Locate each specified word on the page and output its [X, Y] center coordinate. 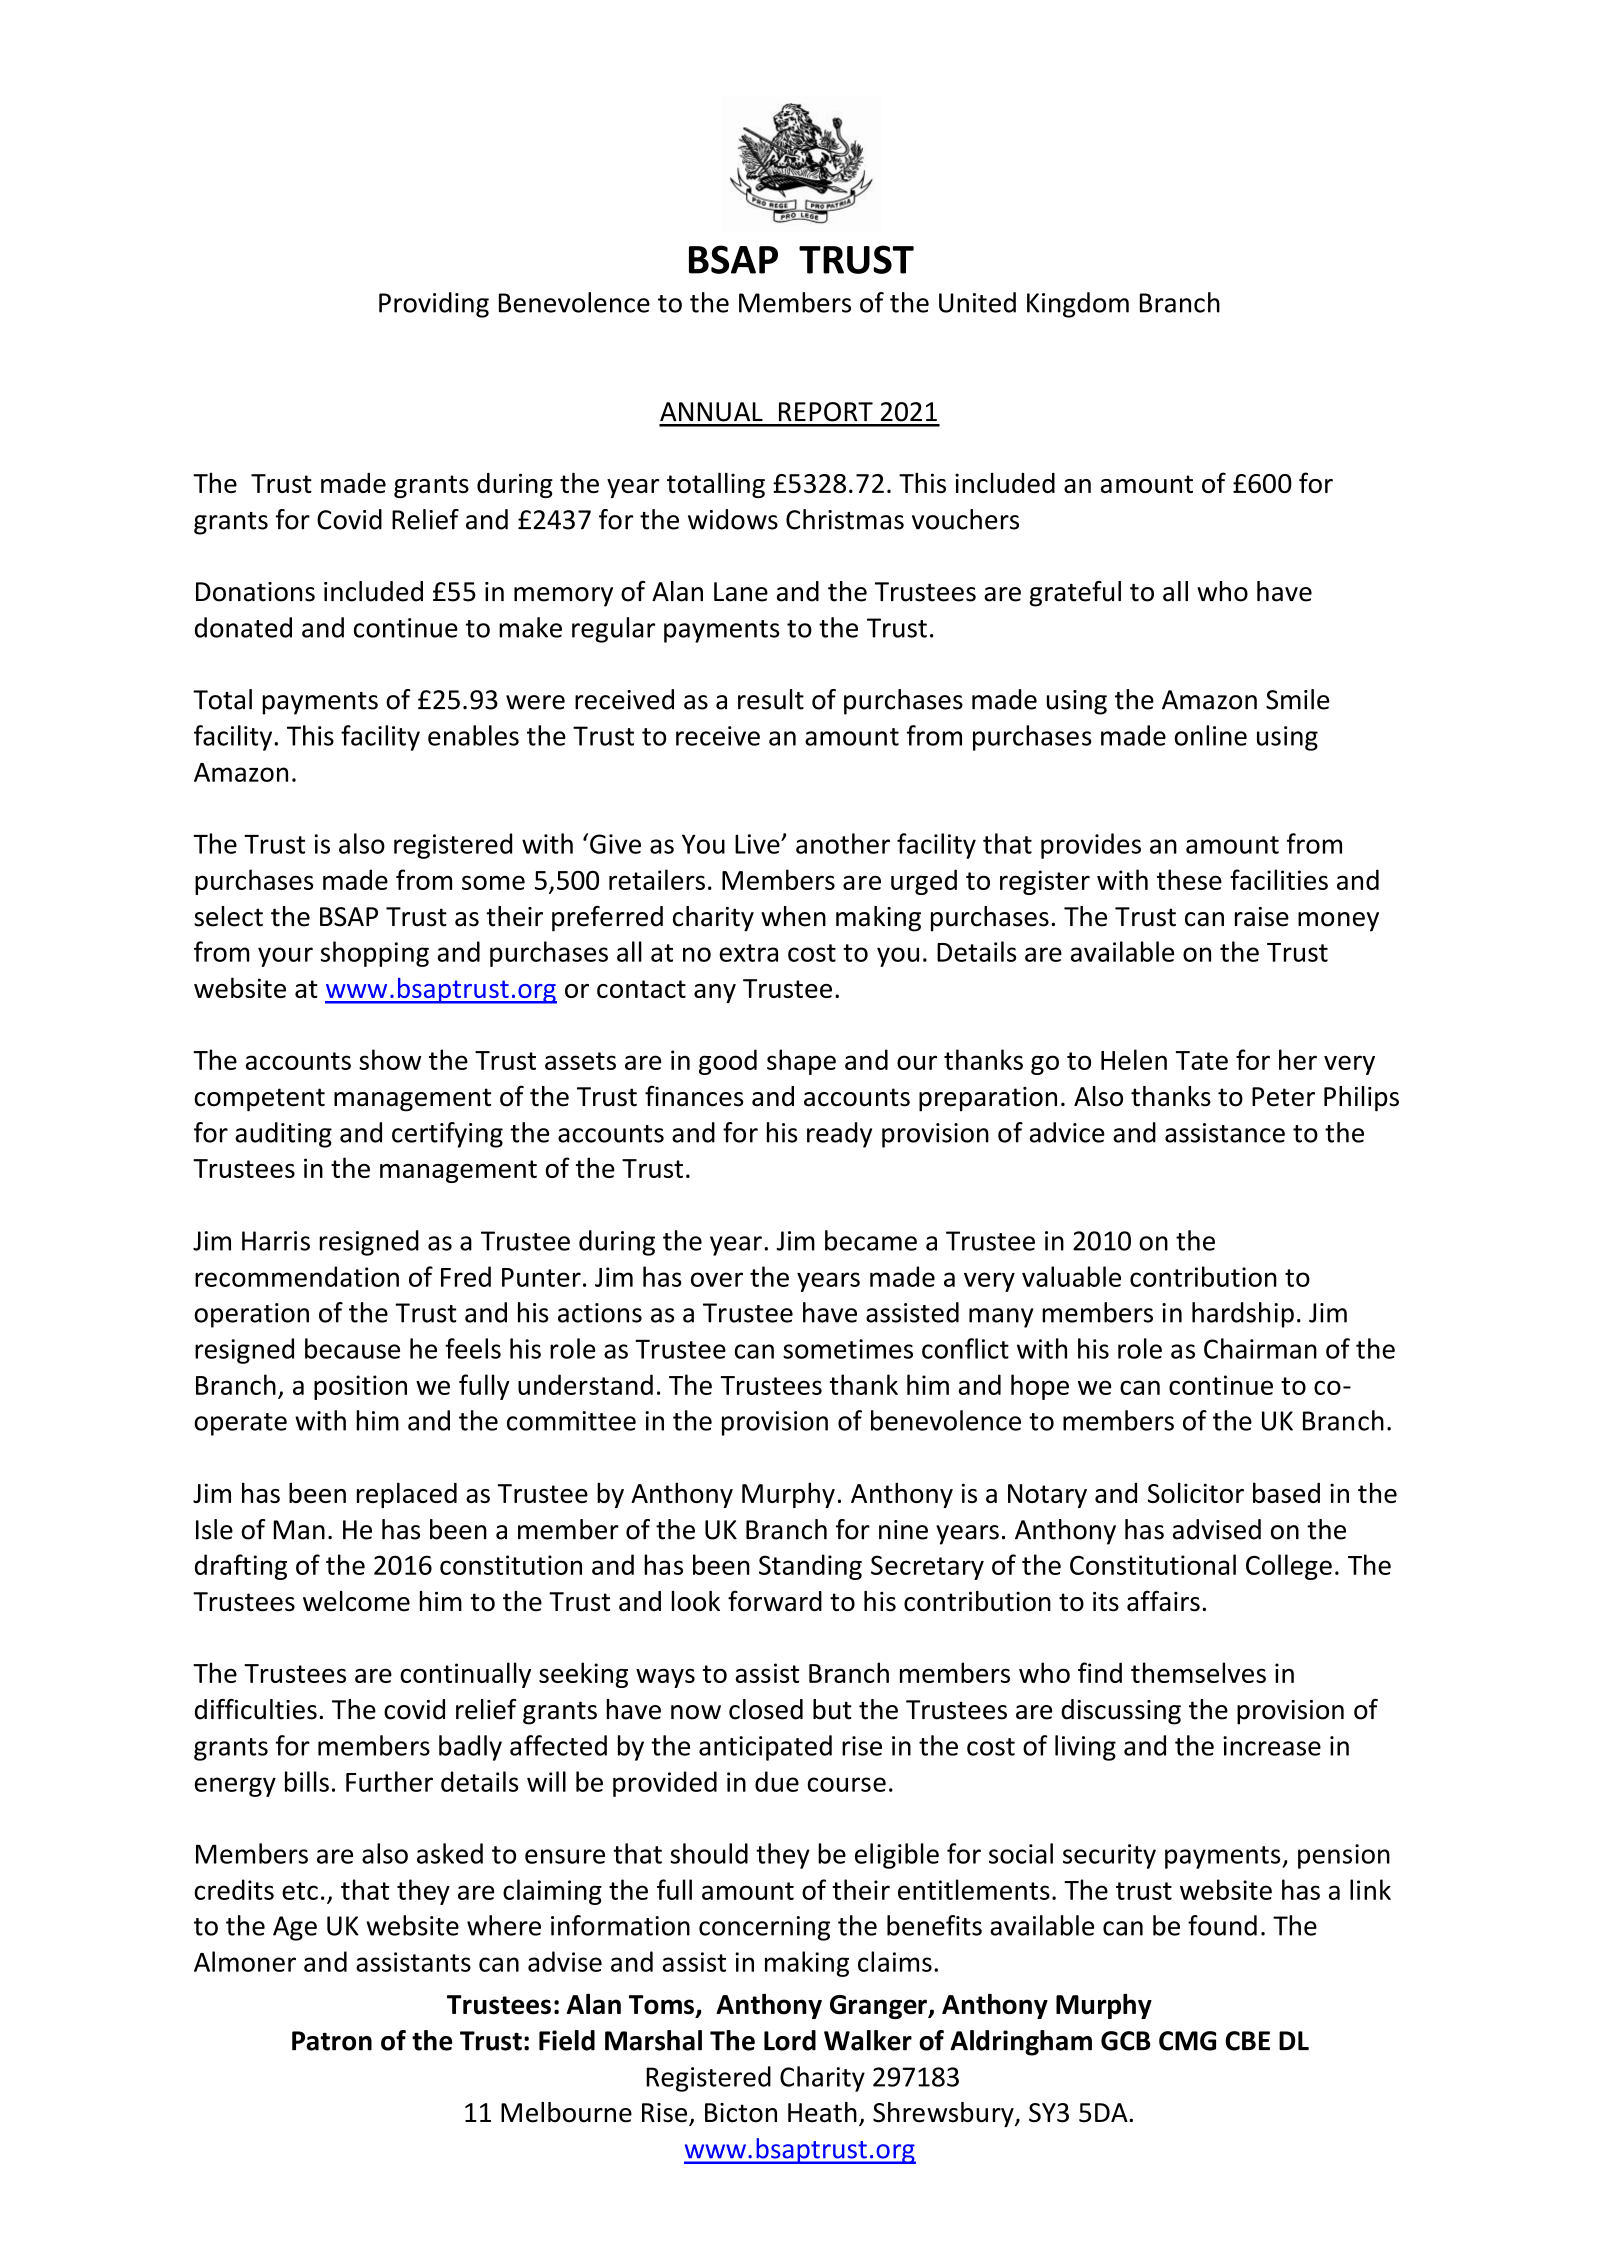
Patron [332, 2041]
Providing [434, 305]
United [977, 302]
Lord [790, 2040]
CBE [1247, 2041]
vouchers [965, 519]
